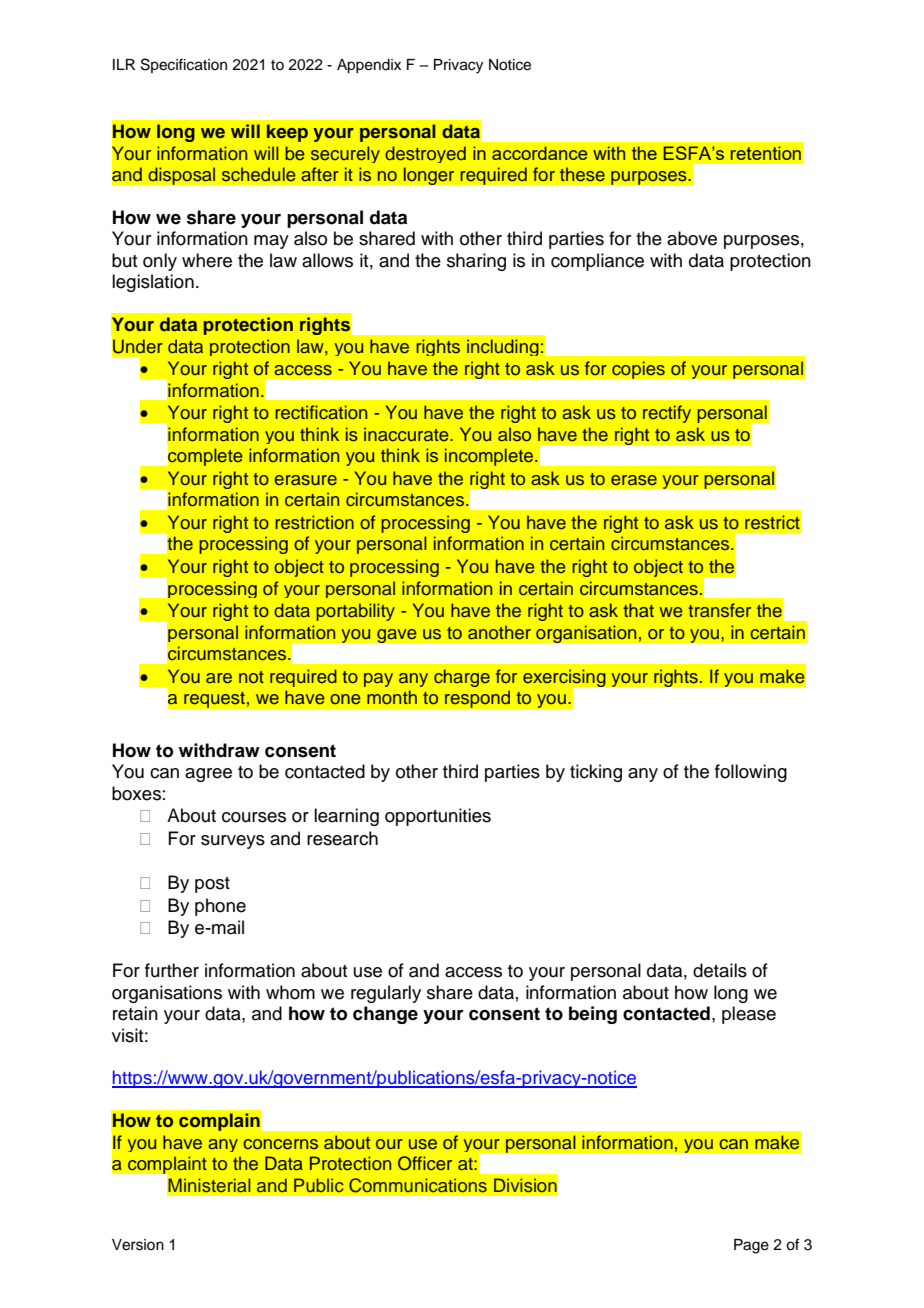  I want to click on these, so click(582, 174).
